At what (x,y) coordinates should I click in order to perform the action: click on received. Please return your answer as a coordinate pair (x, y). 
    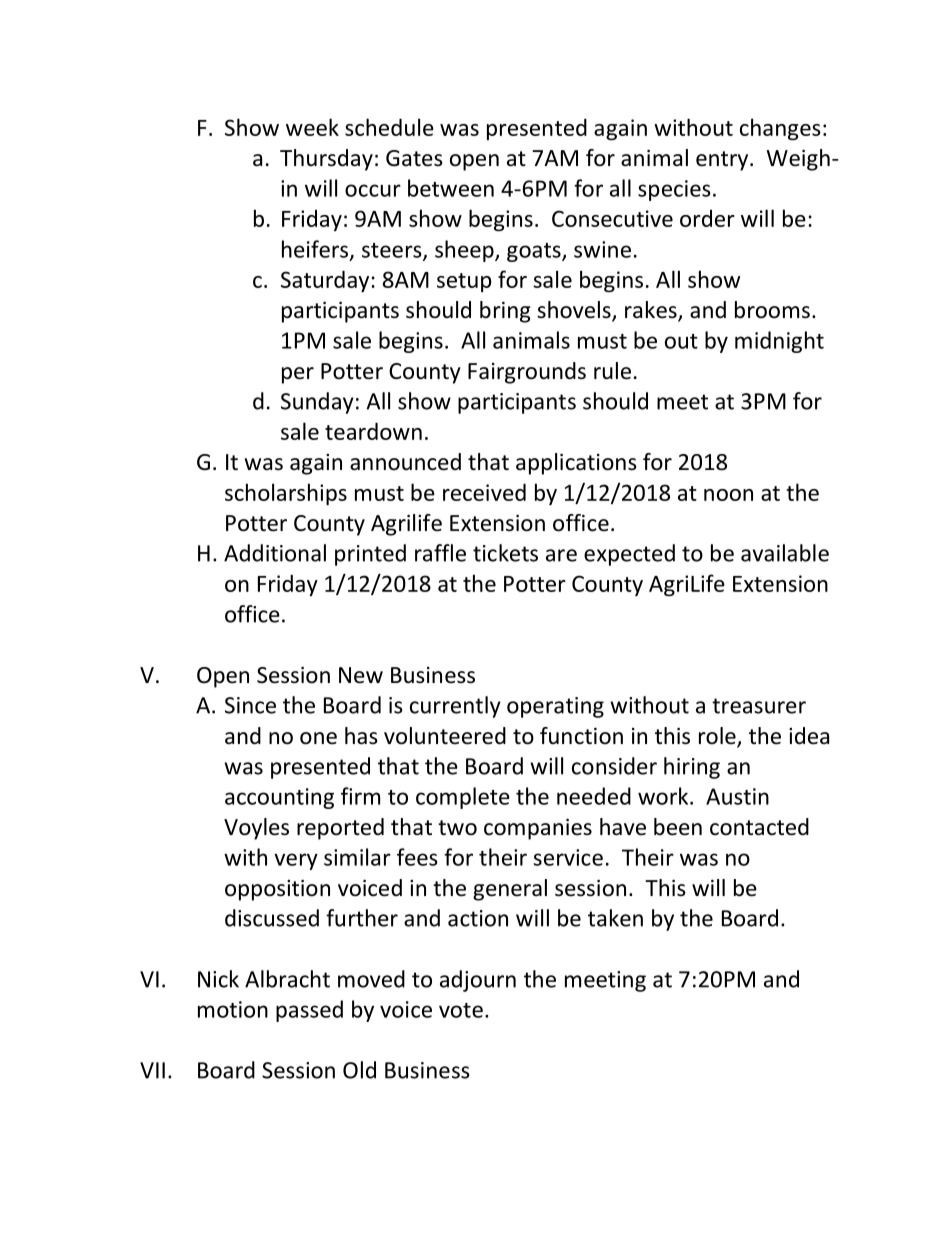
    Looking at the image, I should click on (484, 492).
